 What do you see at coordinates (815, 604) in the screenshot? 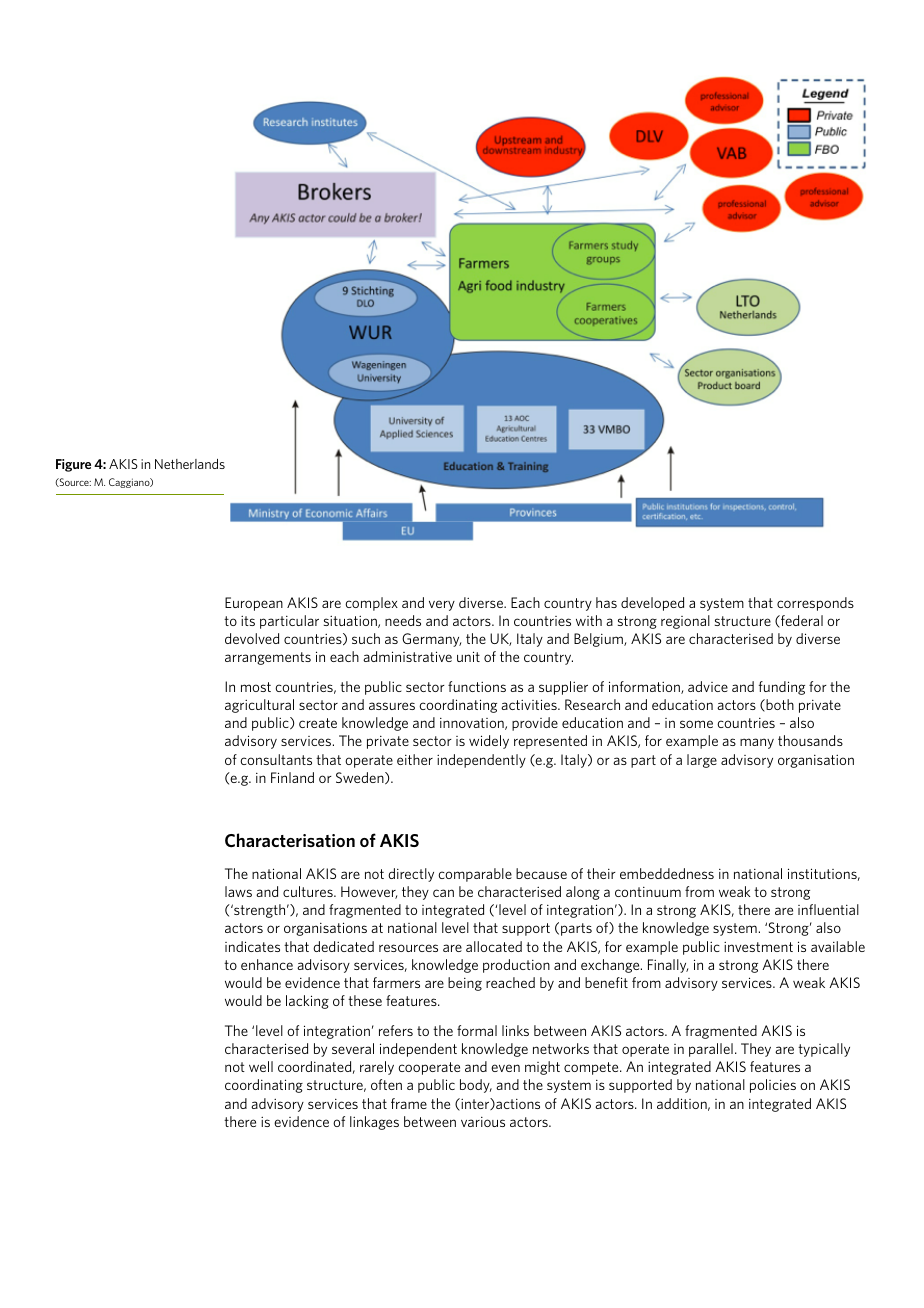
I see `corresponds` at bounding box center [815, 604].
